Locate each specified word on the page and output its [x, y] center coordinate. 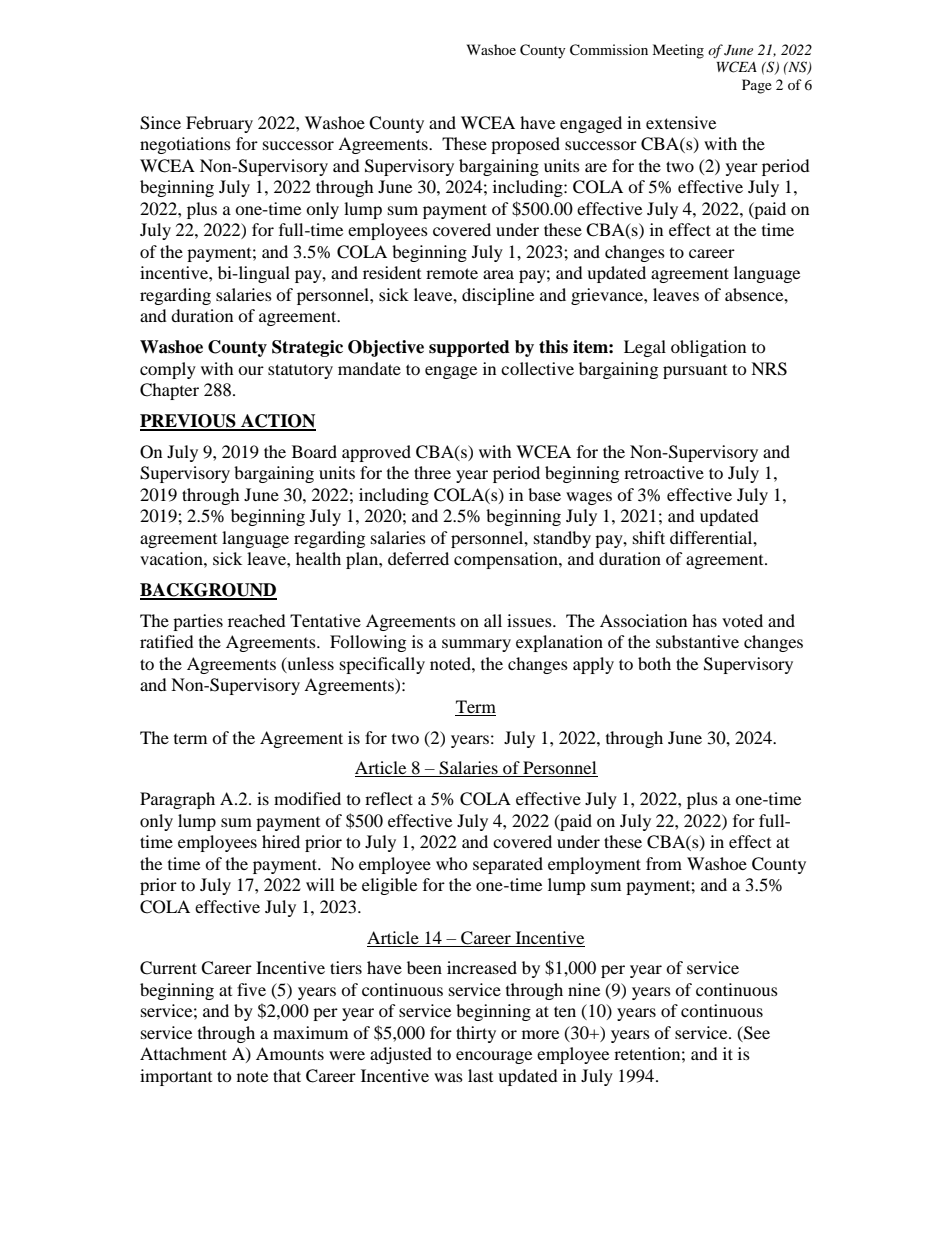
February [219, 124]
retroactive [664, 472]
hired [281, 841]
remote [452, 273]
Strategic [307, 348]
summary [476, 645]
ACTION [277, 422]
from [664, 863]
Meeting [678, 51]
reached [257, 620]
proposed [525, 145]
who [452, 863]
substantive [697, 641]
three [432, 472]
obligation [708, 348]
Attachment [183, 1053]
